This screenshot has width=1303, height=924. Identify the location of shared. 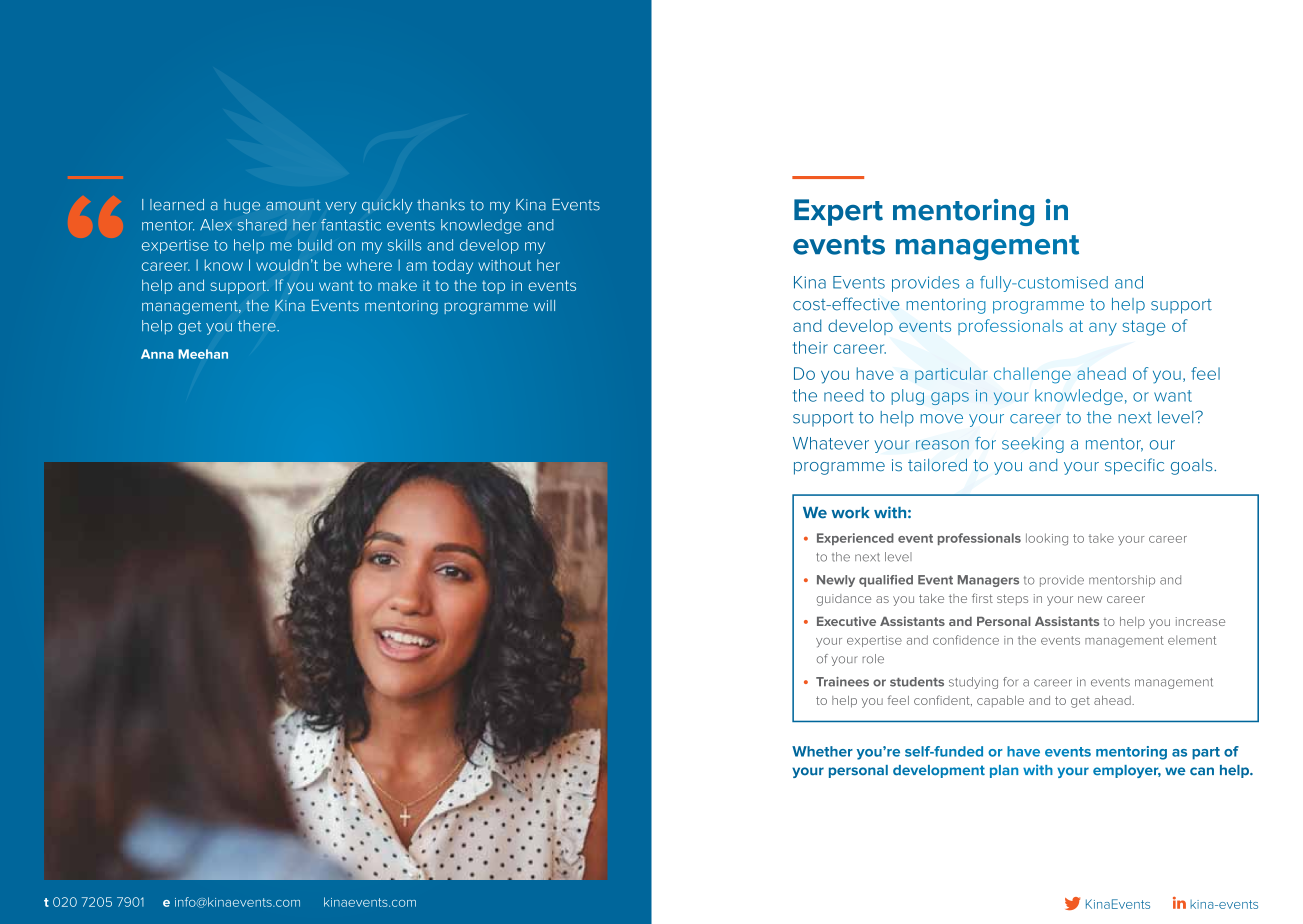
(262, 225).
